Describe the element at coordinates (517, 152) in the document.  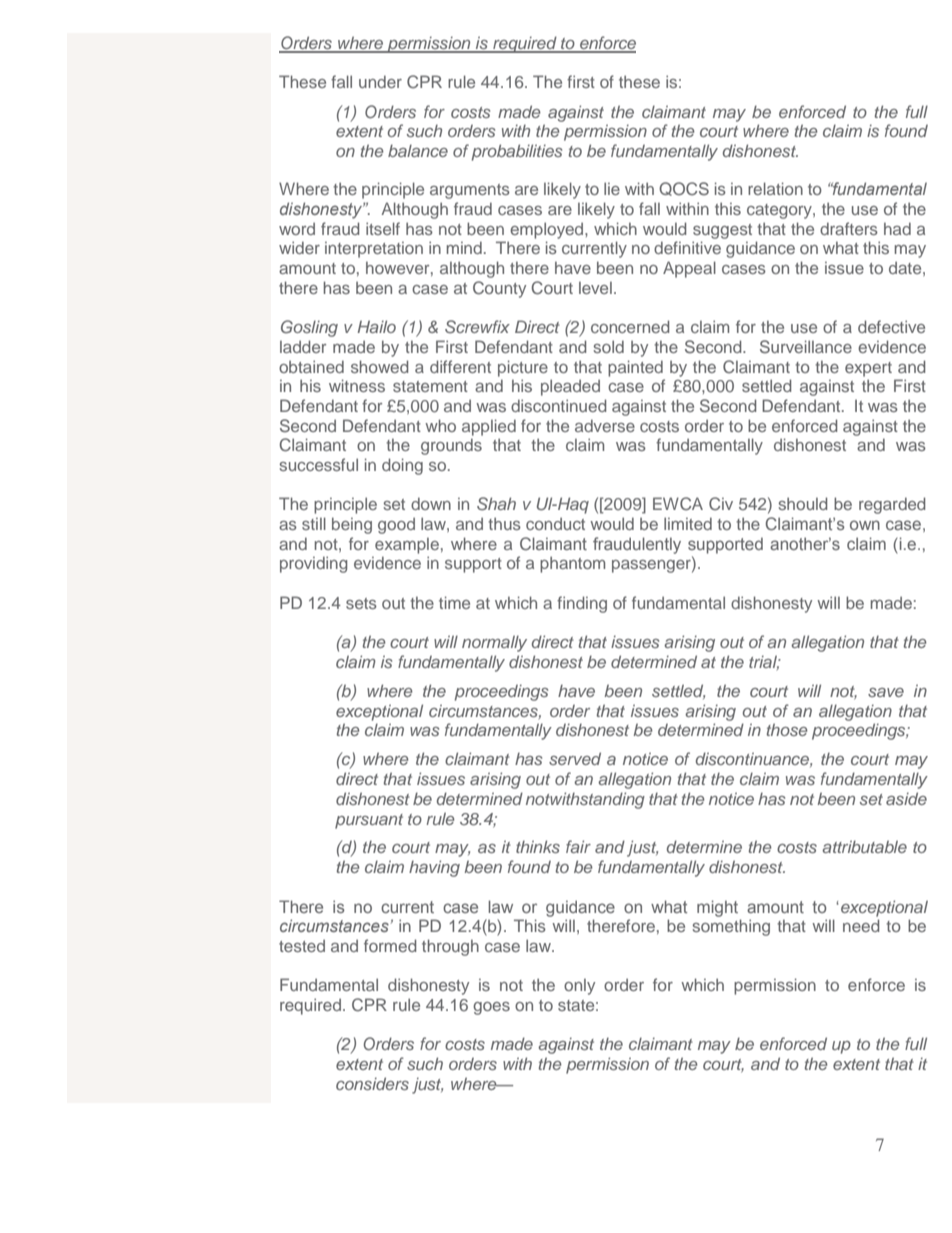
I see `probabilities` at that location.
